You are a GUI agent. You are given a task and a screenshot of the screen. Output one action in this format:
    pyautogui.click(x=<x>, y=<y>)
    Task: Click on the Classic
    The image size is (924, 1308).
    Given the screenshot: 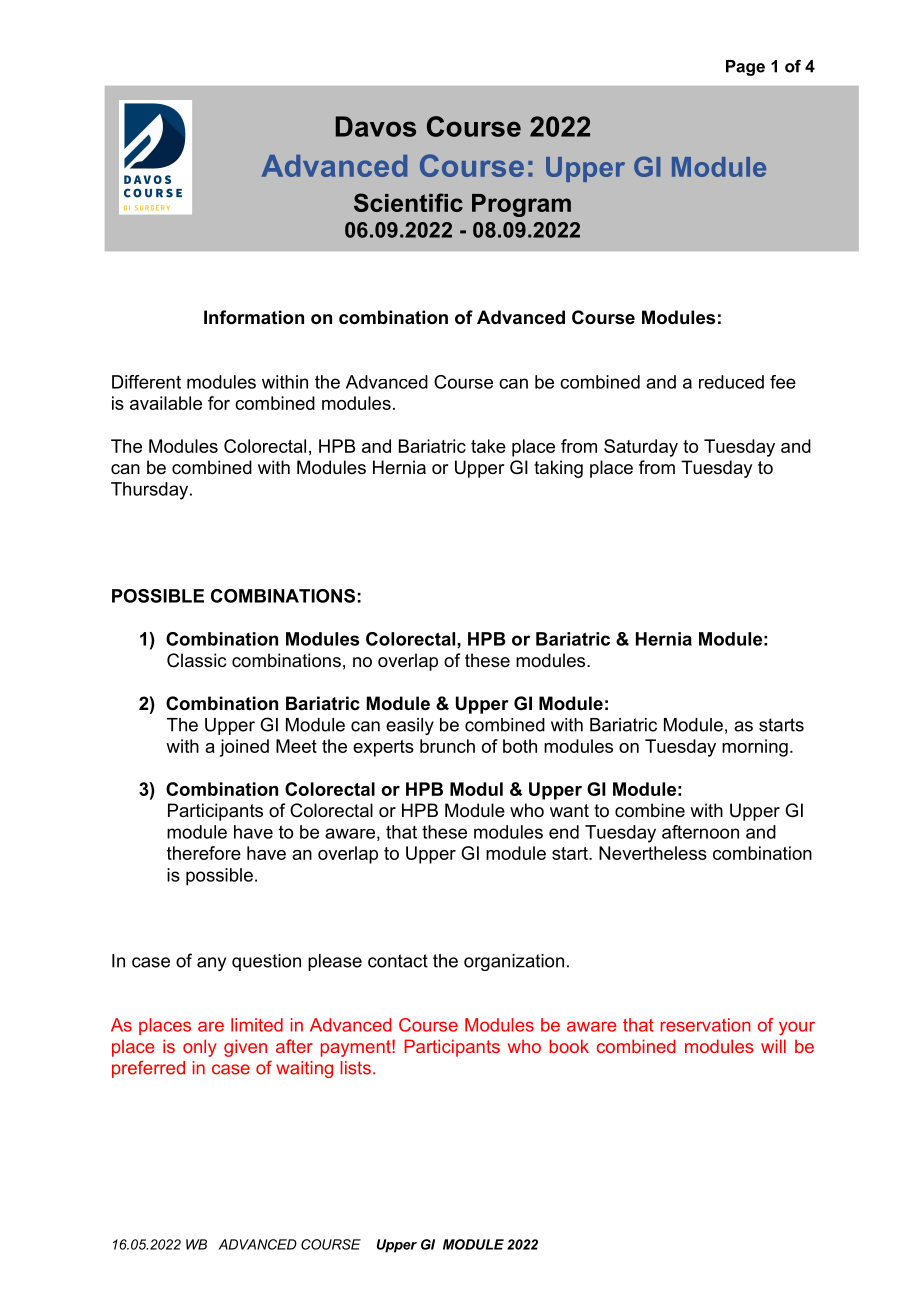 What is the action you would take?
    pyautogui.click(x=196, y=660)
